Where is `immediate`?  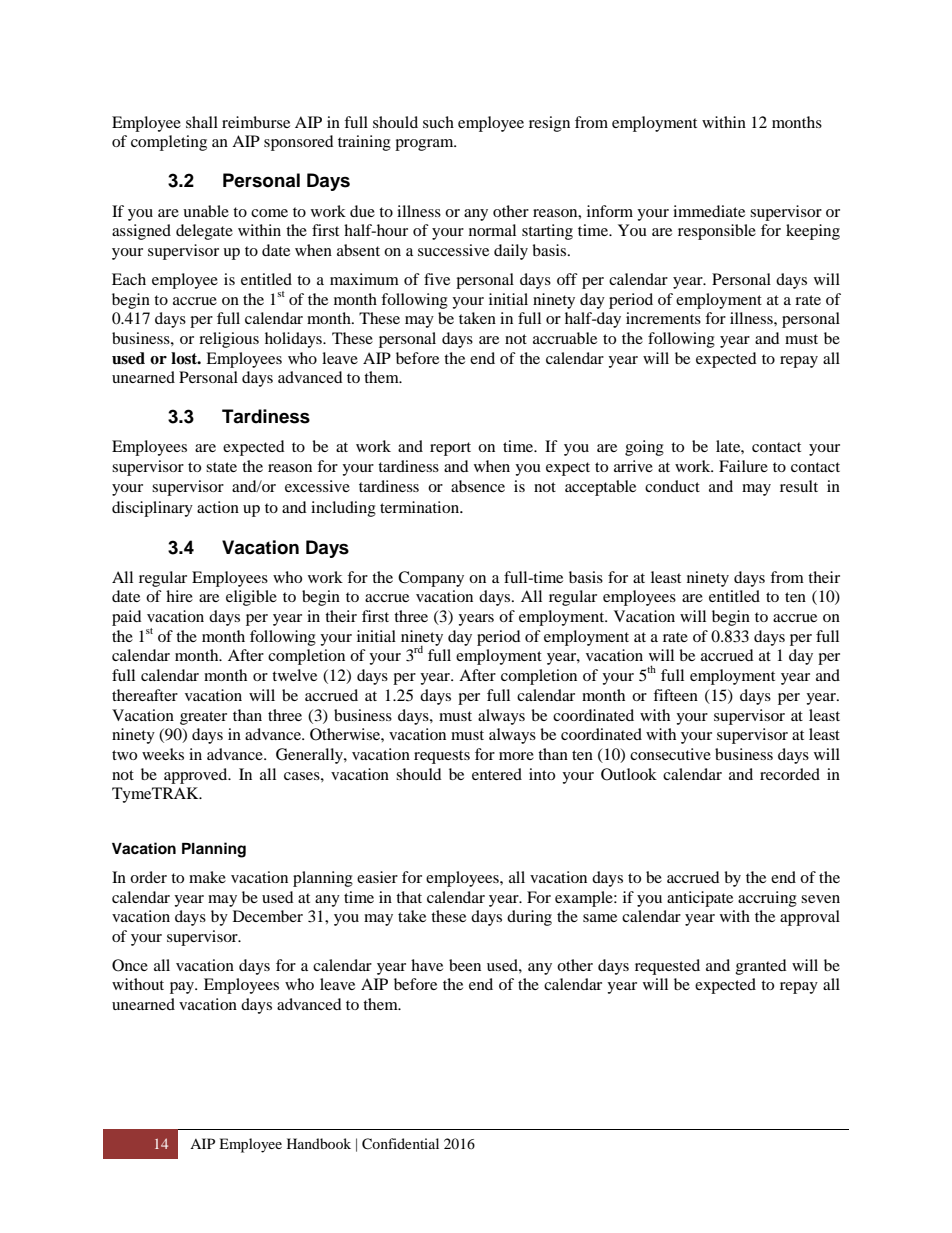
immediate is located at coordinates (709, 211).
